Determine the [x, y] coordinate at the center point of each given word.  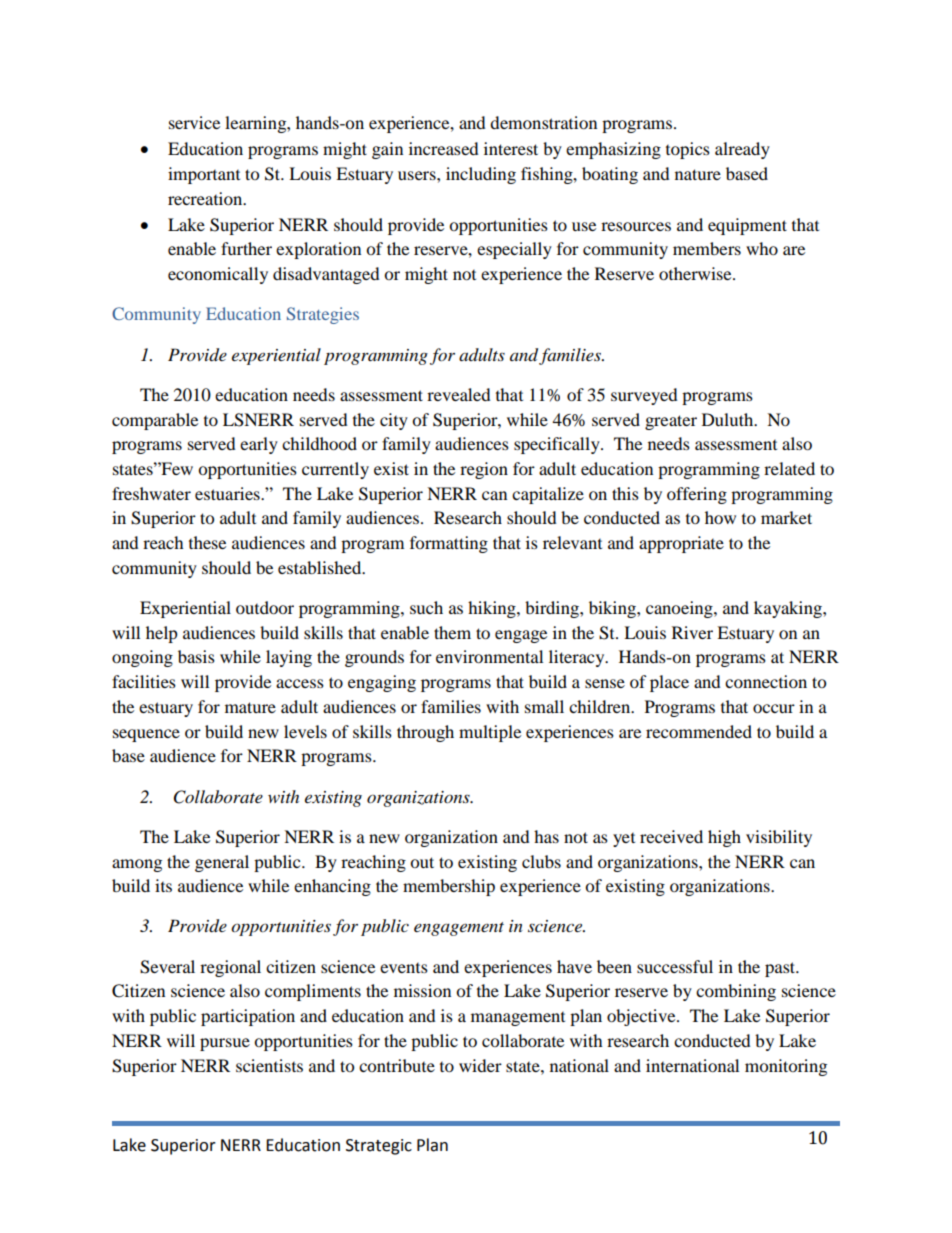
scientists [269, 1065]
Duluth [729, 419]
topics [688, 150]
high [724, 838]
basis [196, 656]
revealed [459, 394]
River [692, 632]
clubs [541, 861]
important [204, 175]
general [222, 863]
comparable [155, 421]
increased [444, 148]
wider [480, 1065]
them [452, 632]
